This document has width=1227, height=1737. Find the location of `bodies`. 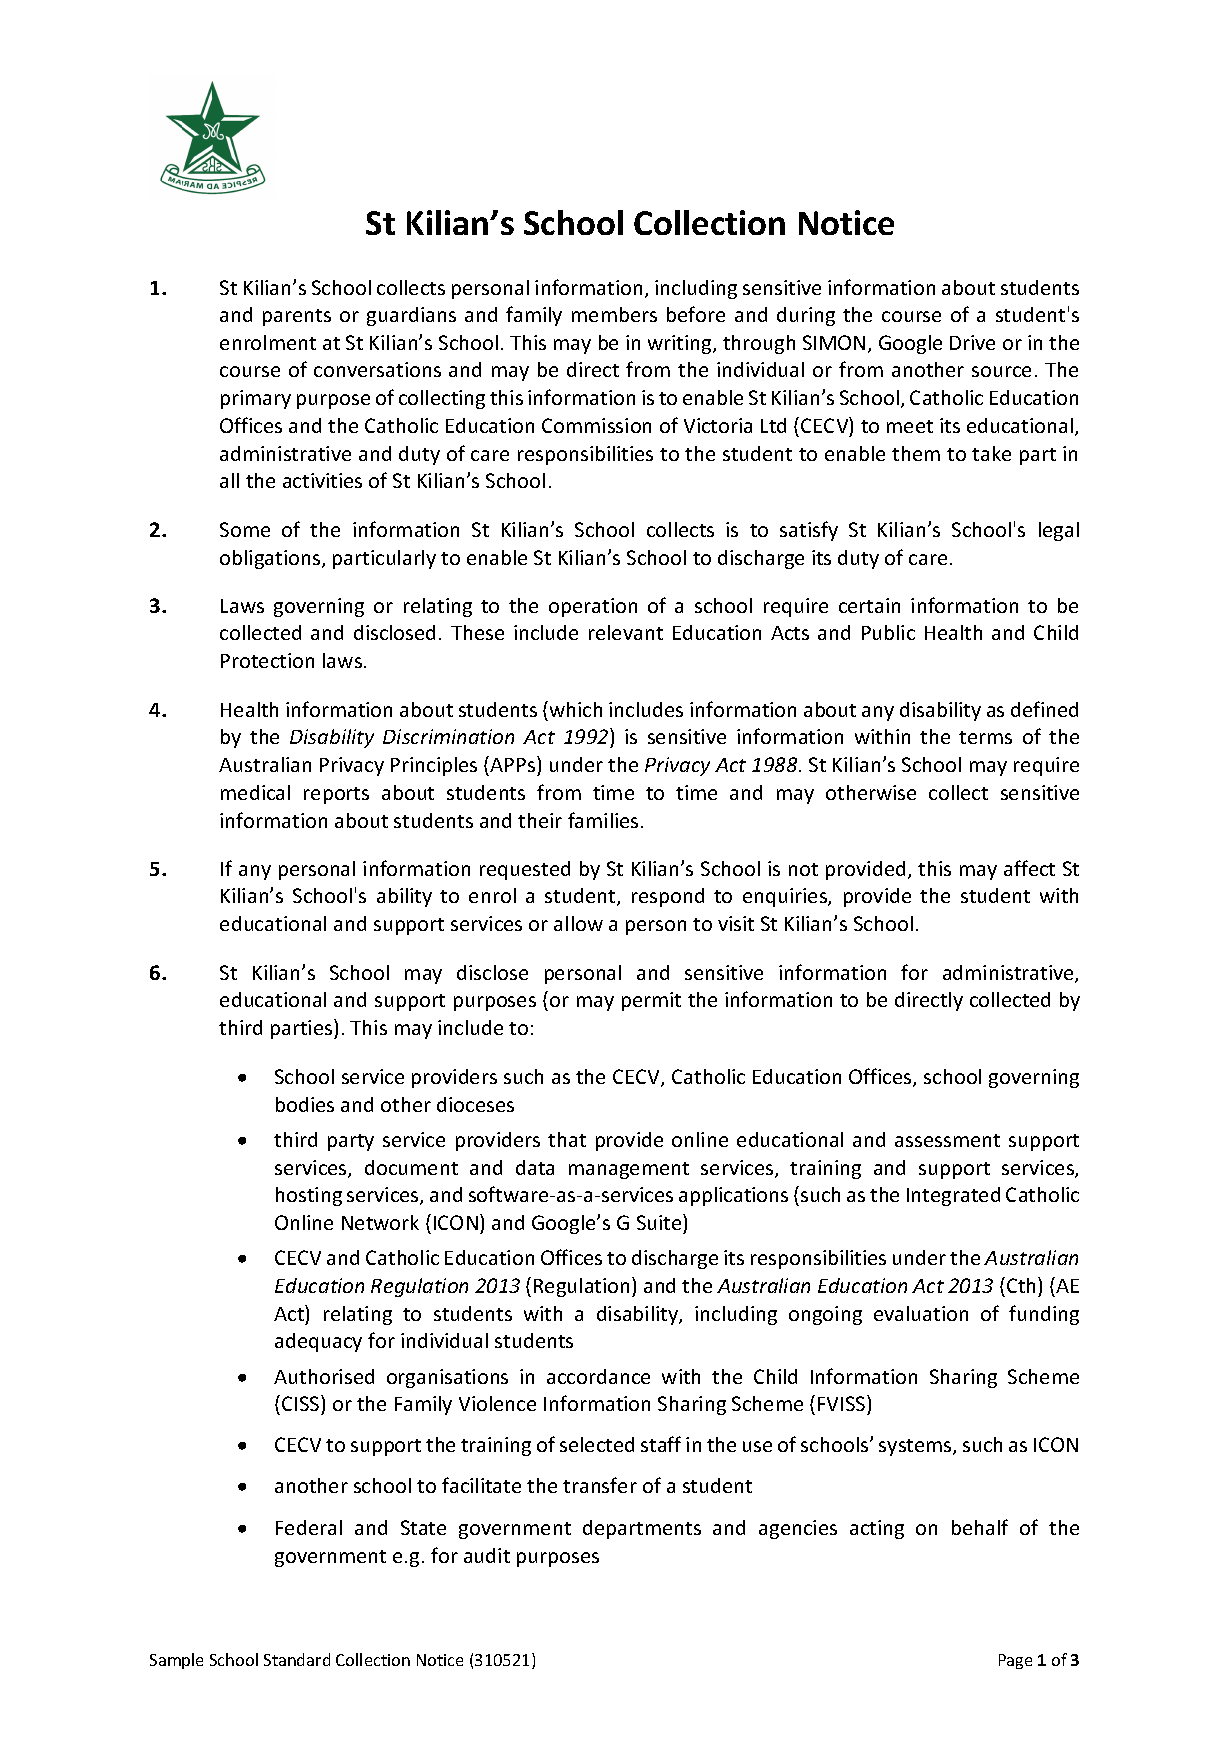

bodies is located at coordinates (305, 1104).
